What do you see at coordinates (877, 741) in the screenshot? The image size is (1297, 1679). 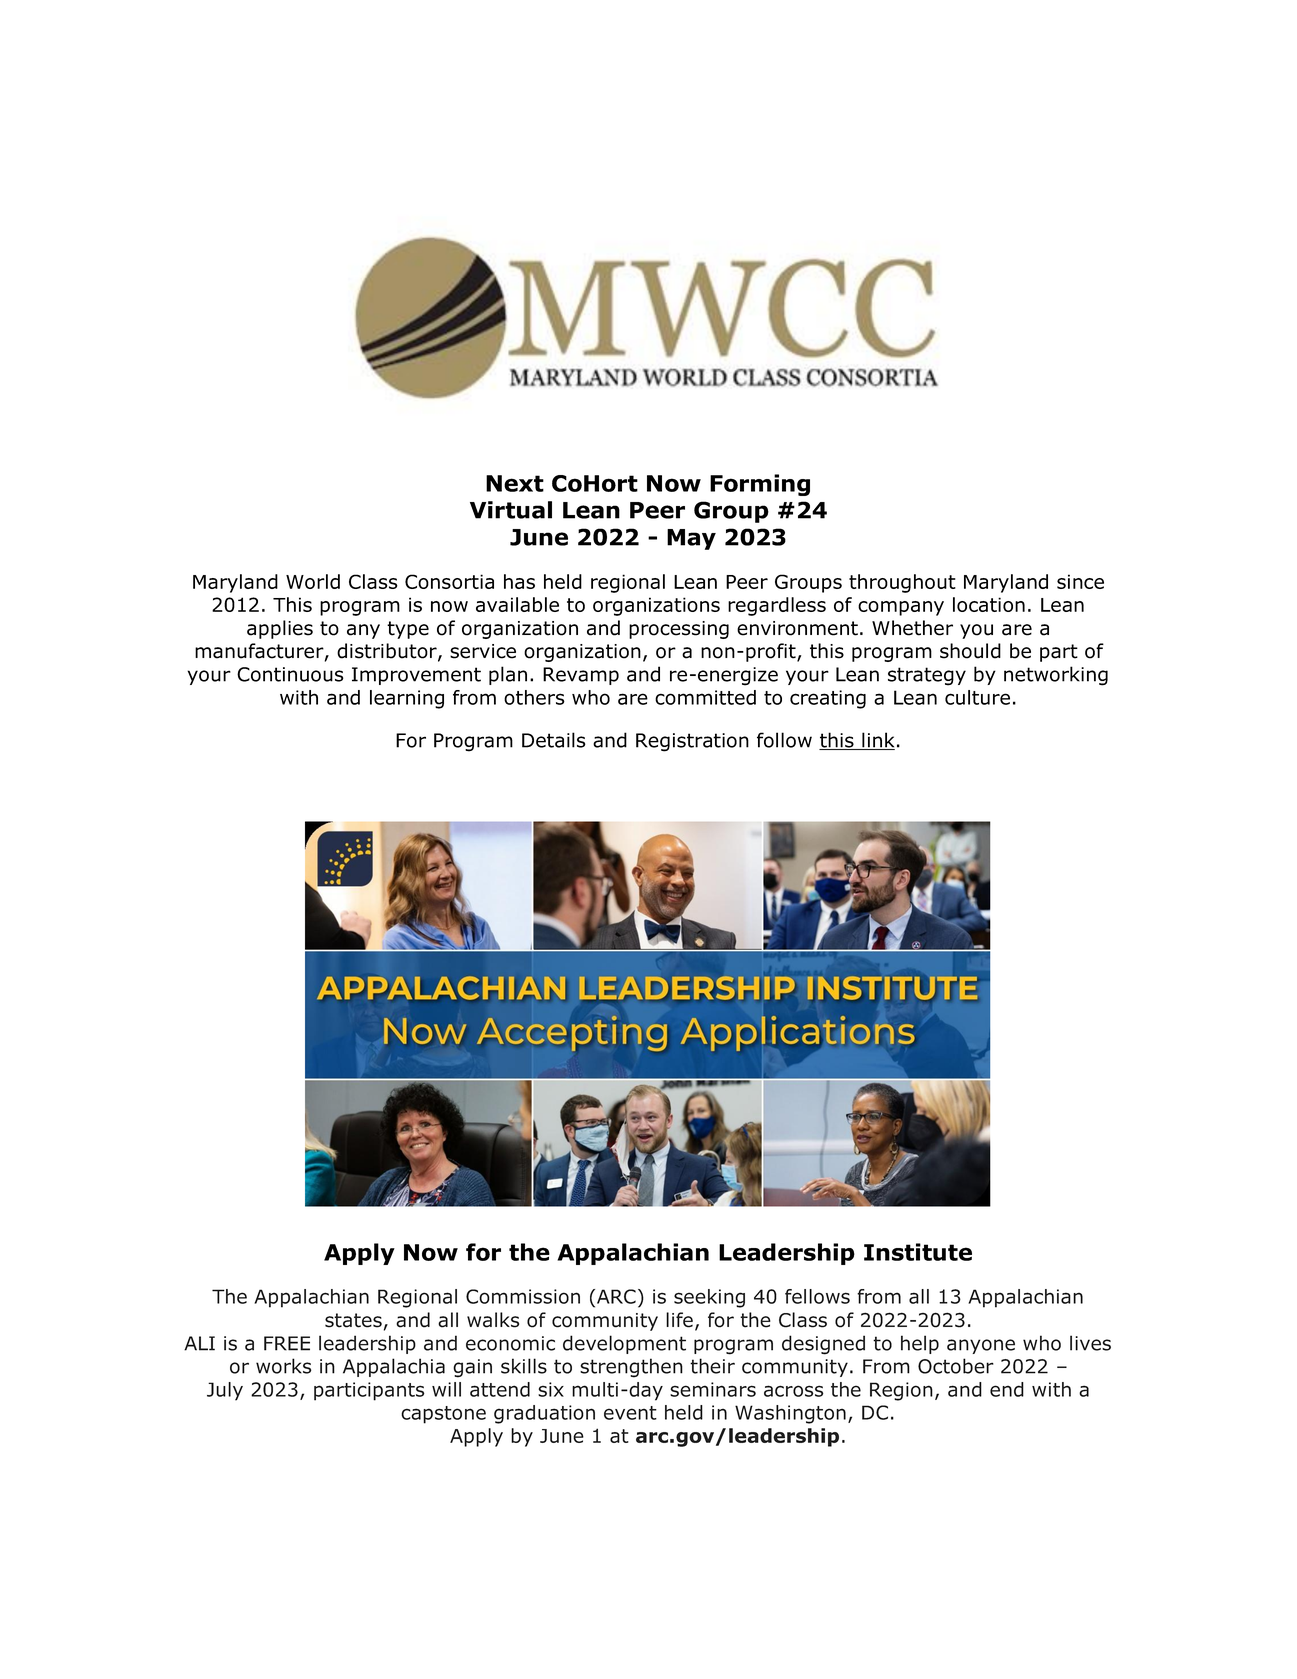 I see `link` at bounding box center [877, 741].
